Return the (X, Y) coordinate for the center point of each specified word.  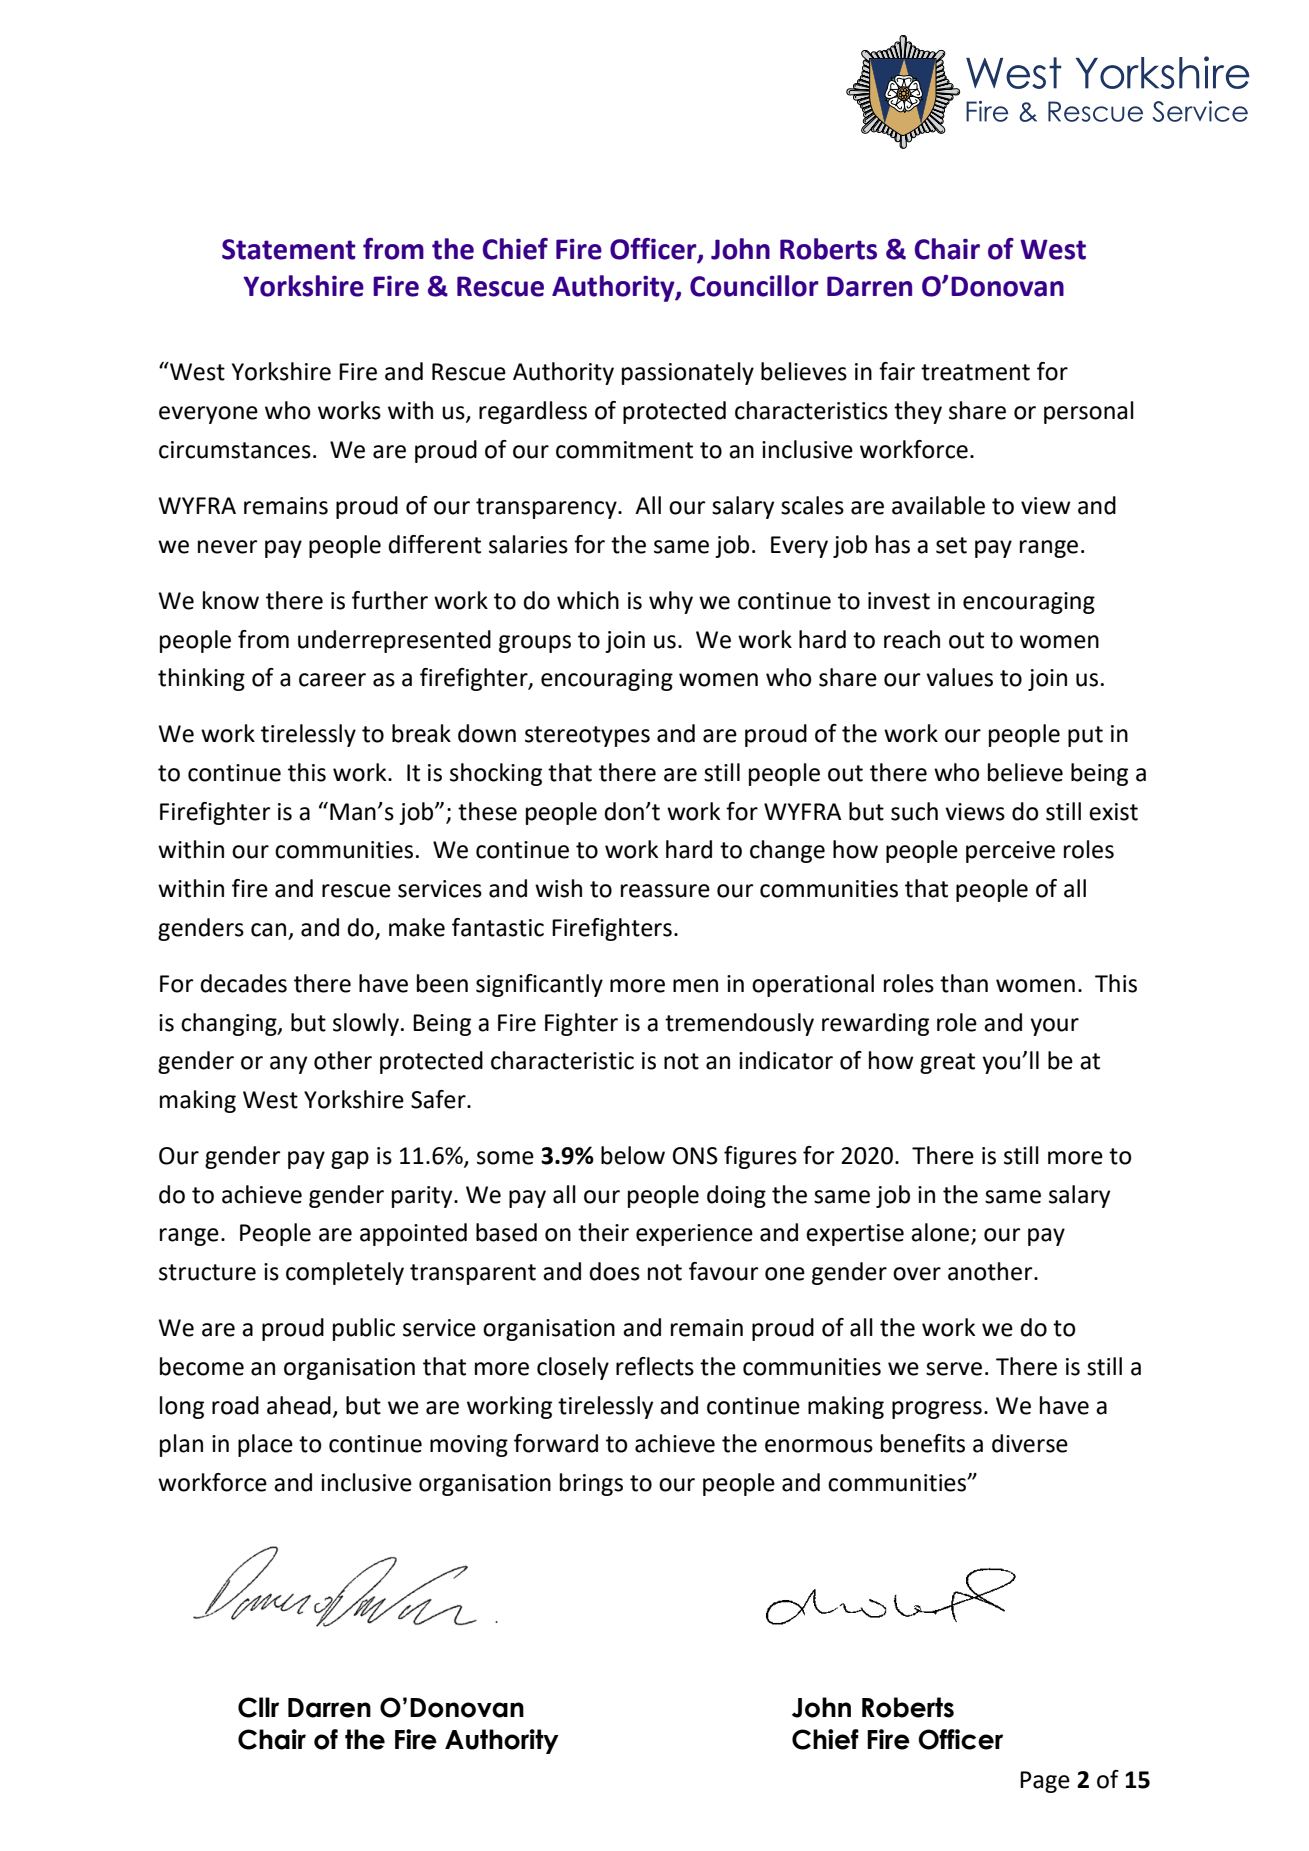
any (288, 1065)
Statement (289, 249)
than (964, 983)
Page (1045, 1782)
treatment (975, 372)
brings (591, 1484)
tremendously (739, 1024)
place (265, 1445)
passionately (688, 373)
